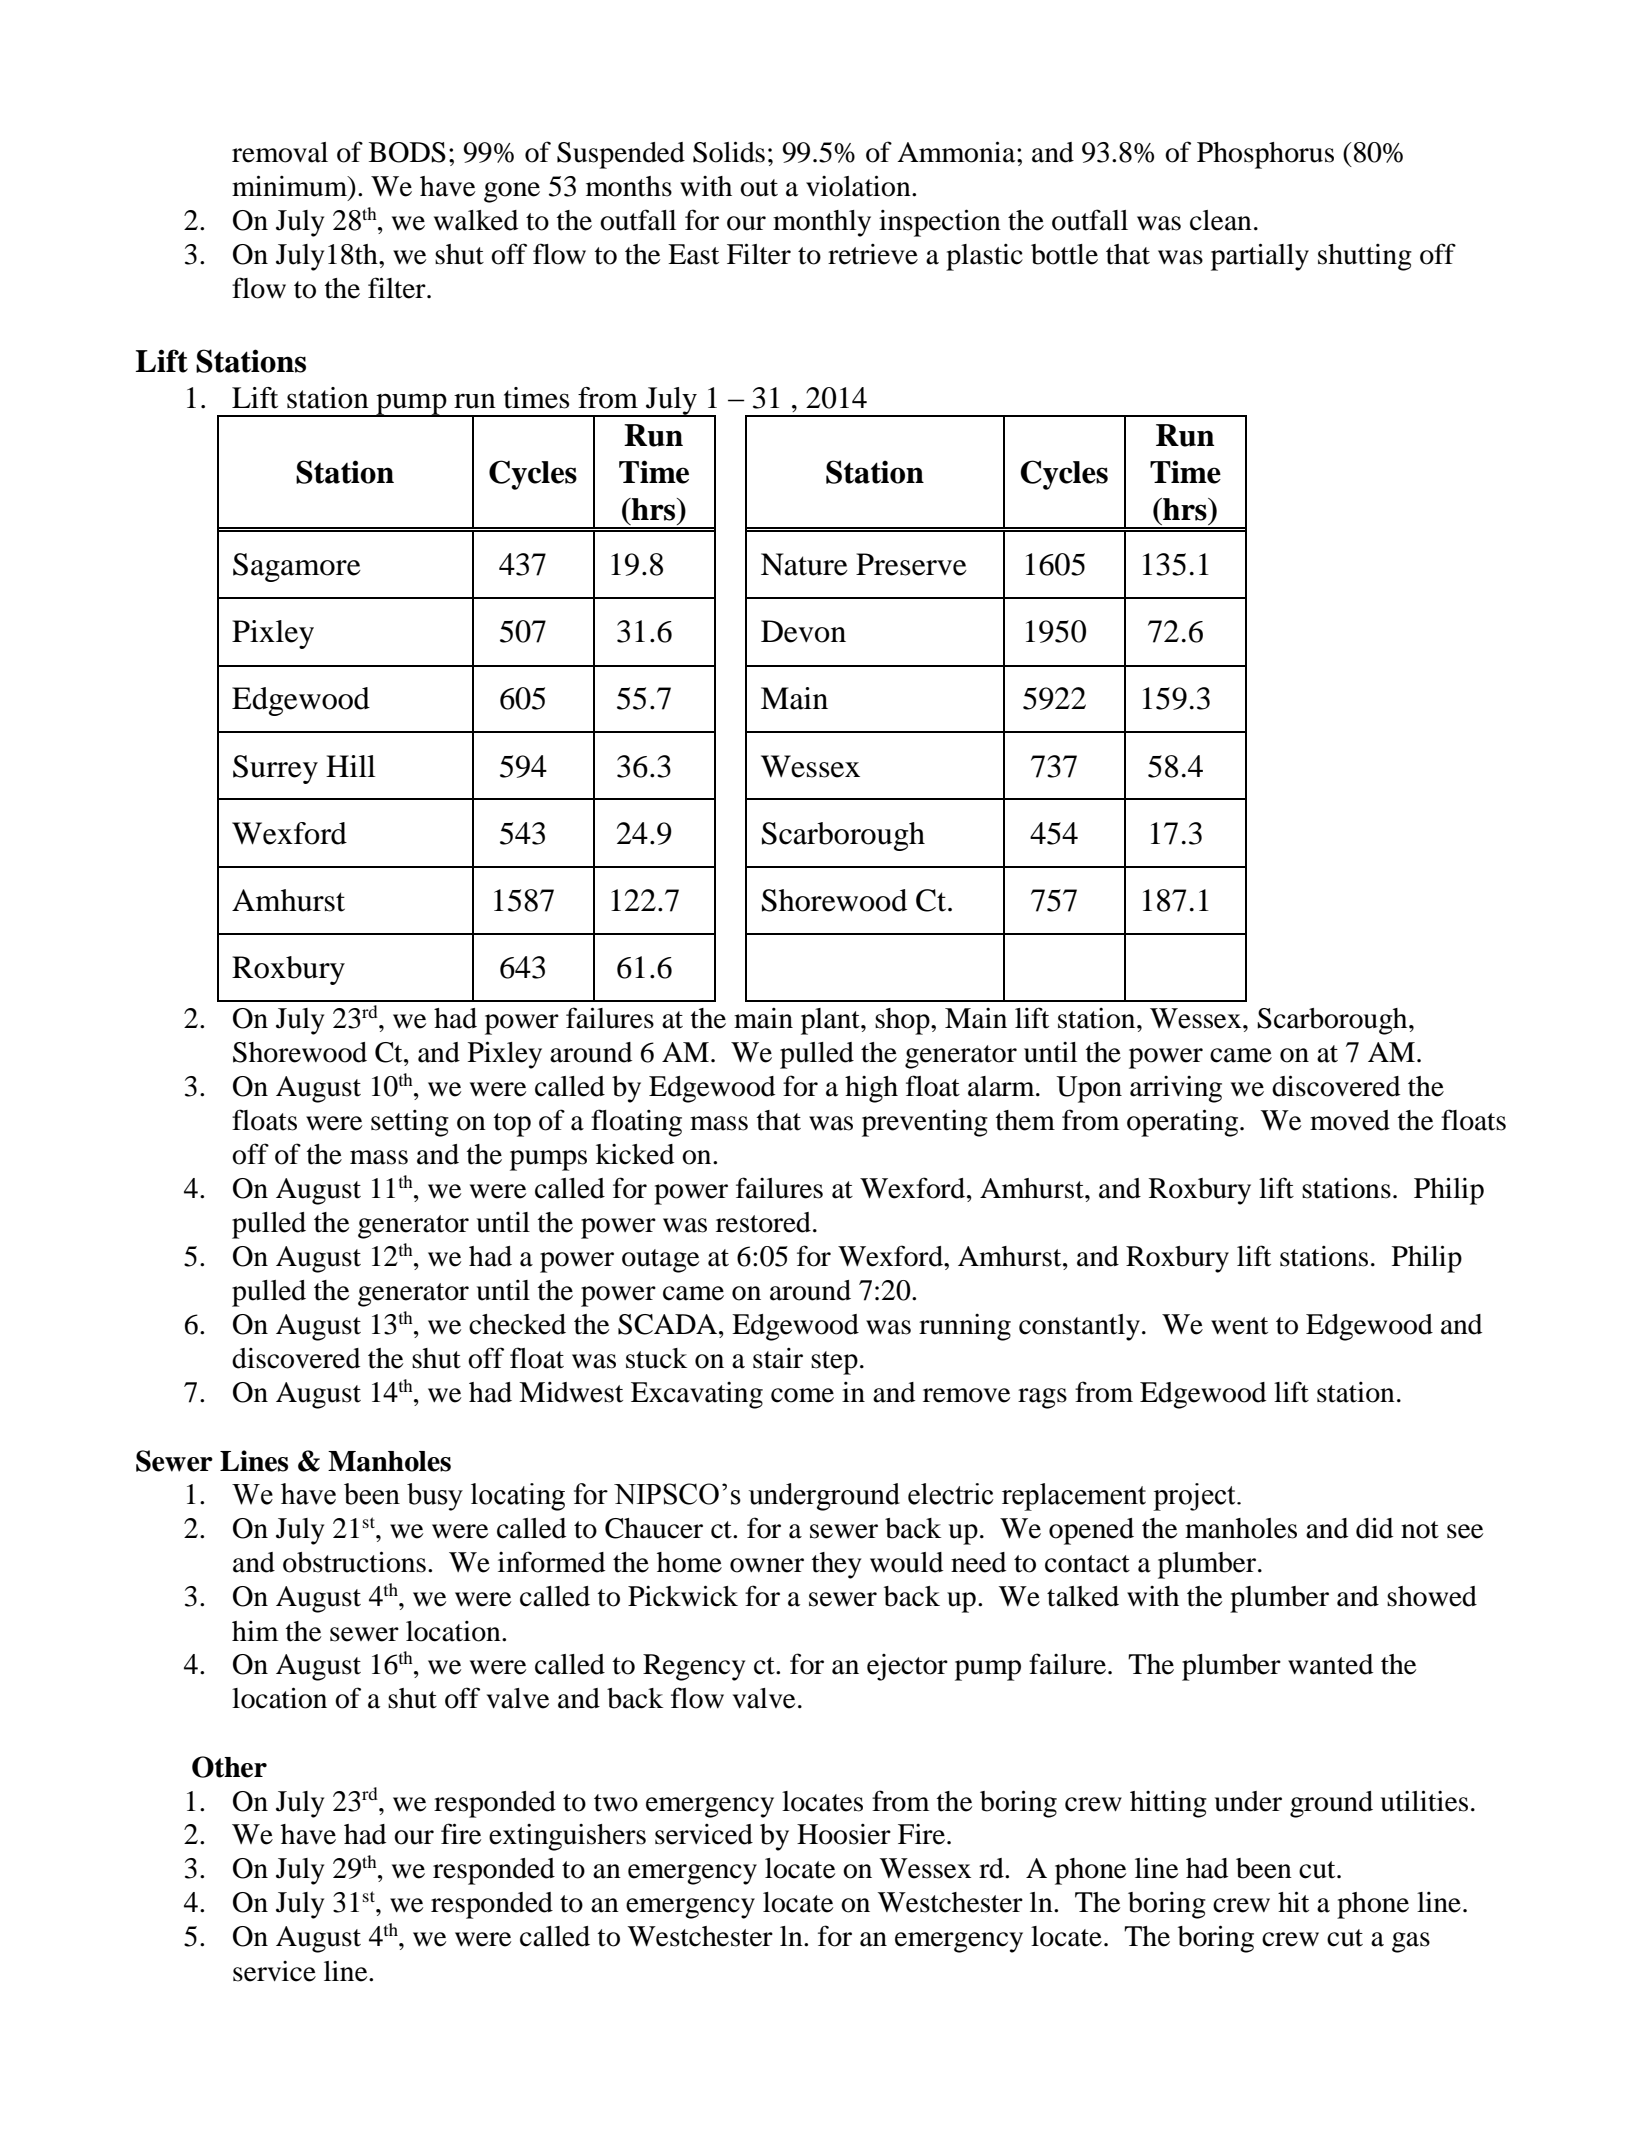 The width and height of the image is (1645, 2129). Describe the element at coordinates (859, 186) in the image. I see `violation` at that location.
